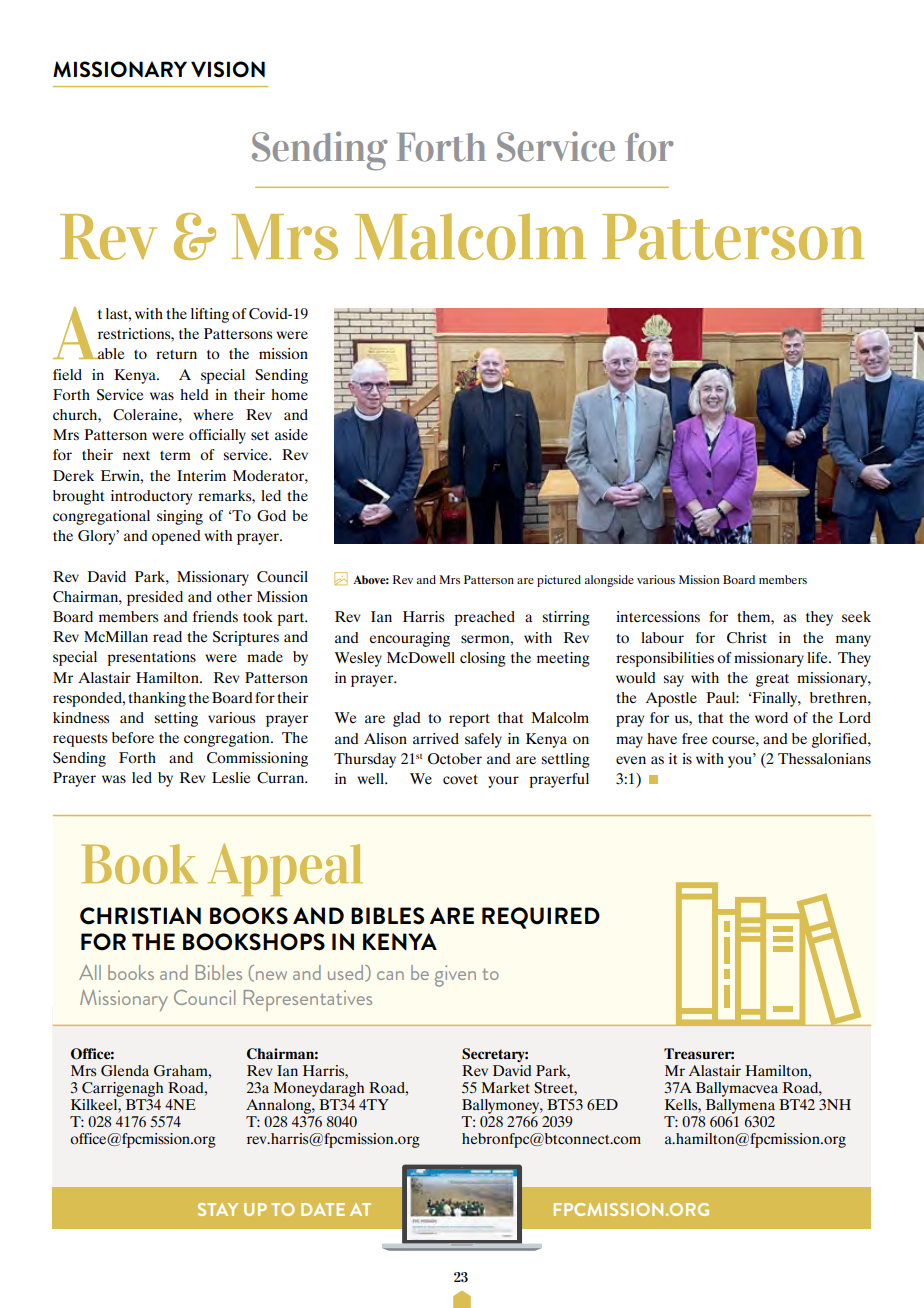  Describe the element at coordinates (228, 69) in the page. I see `Vision` at that location.
